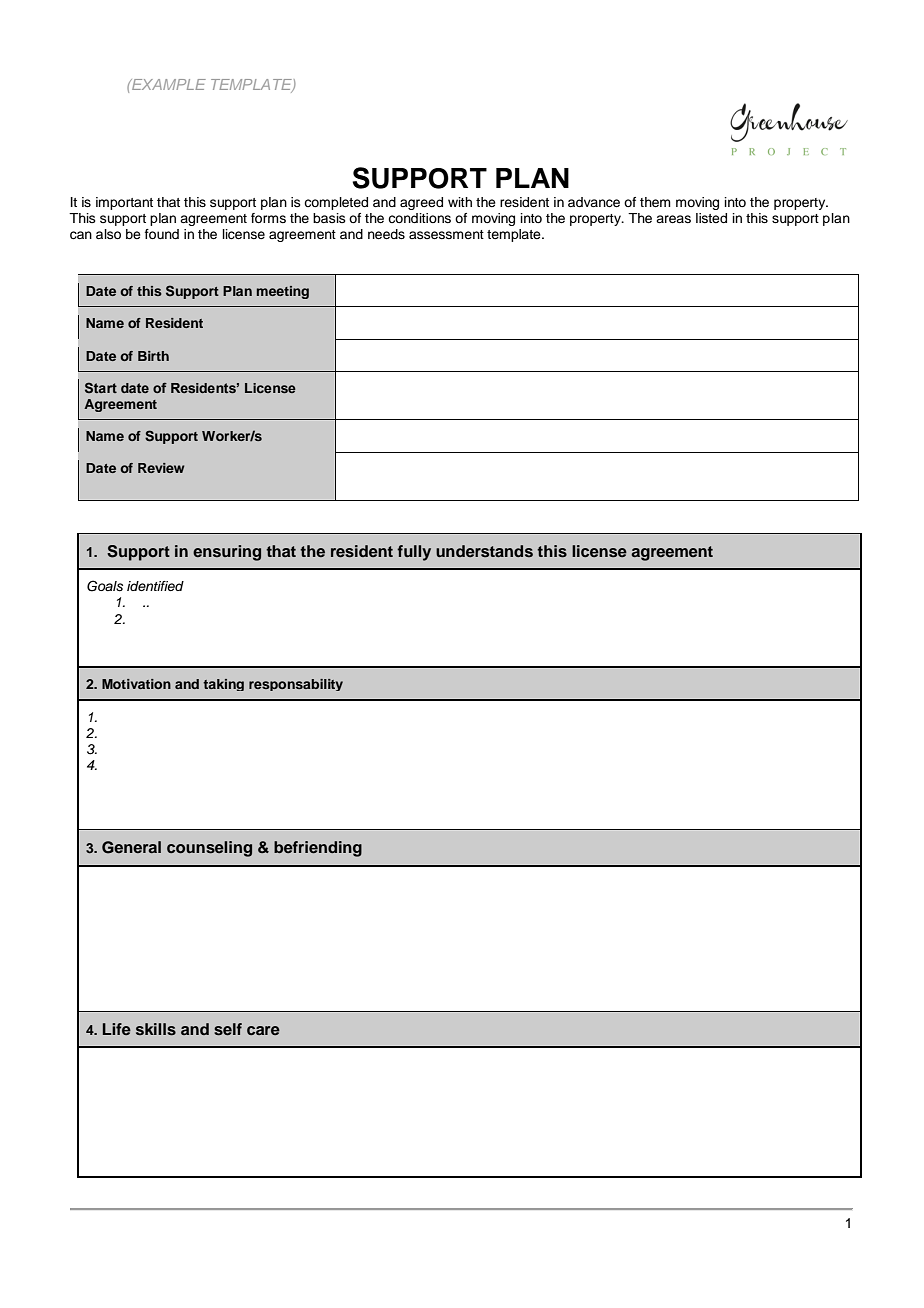 The image size is (924, 1308). I want to click on fully, so click(414, 553).
